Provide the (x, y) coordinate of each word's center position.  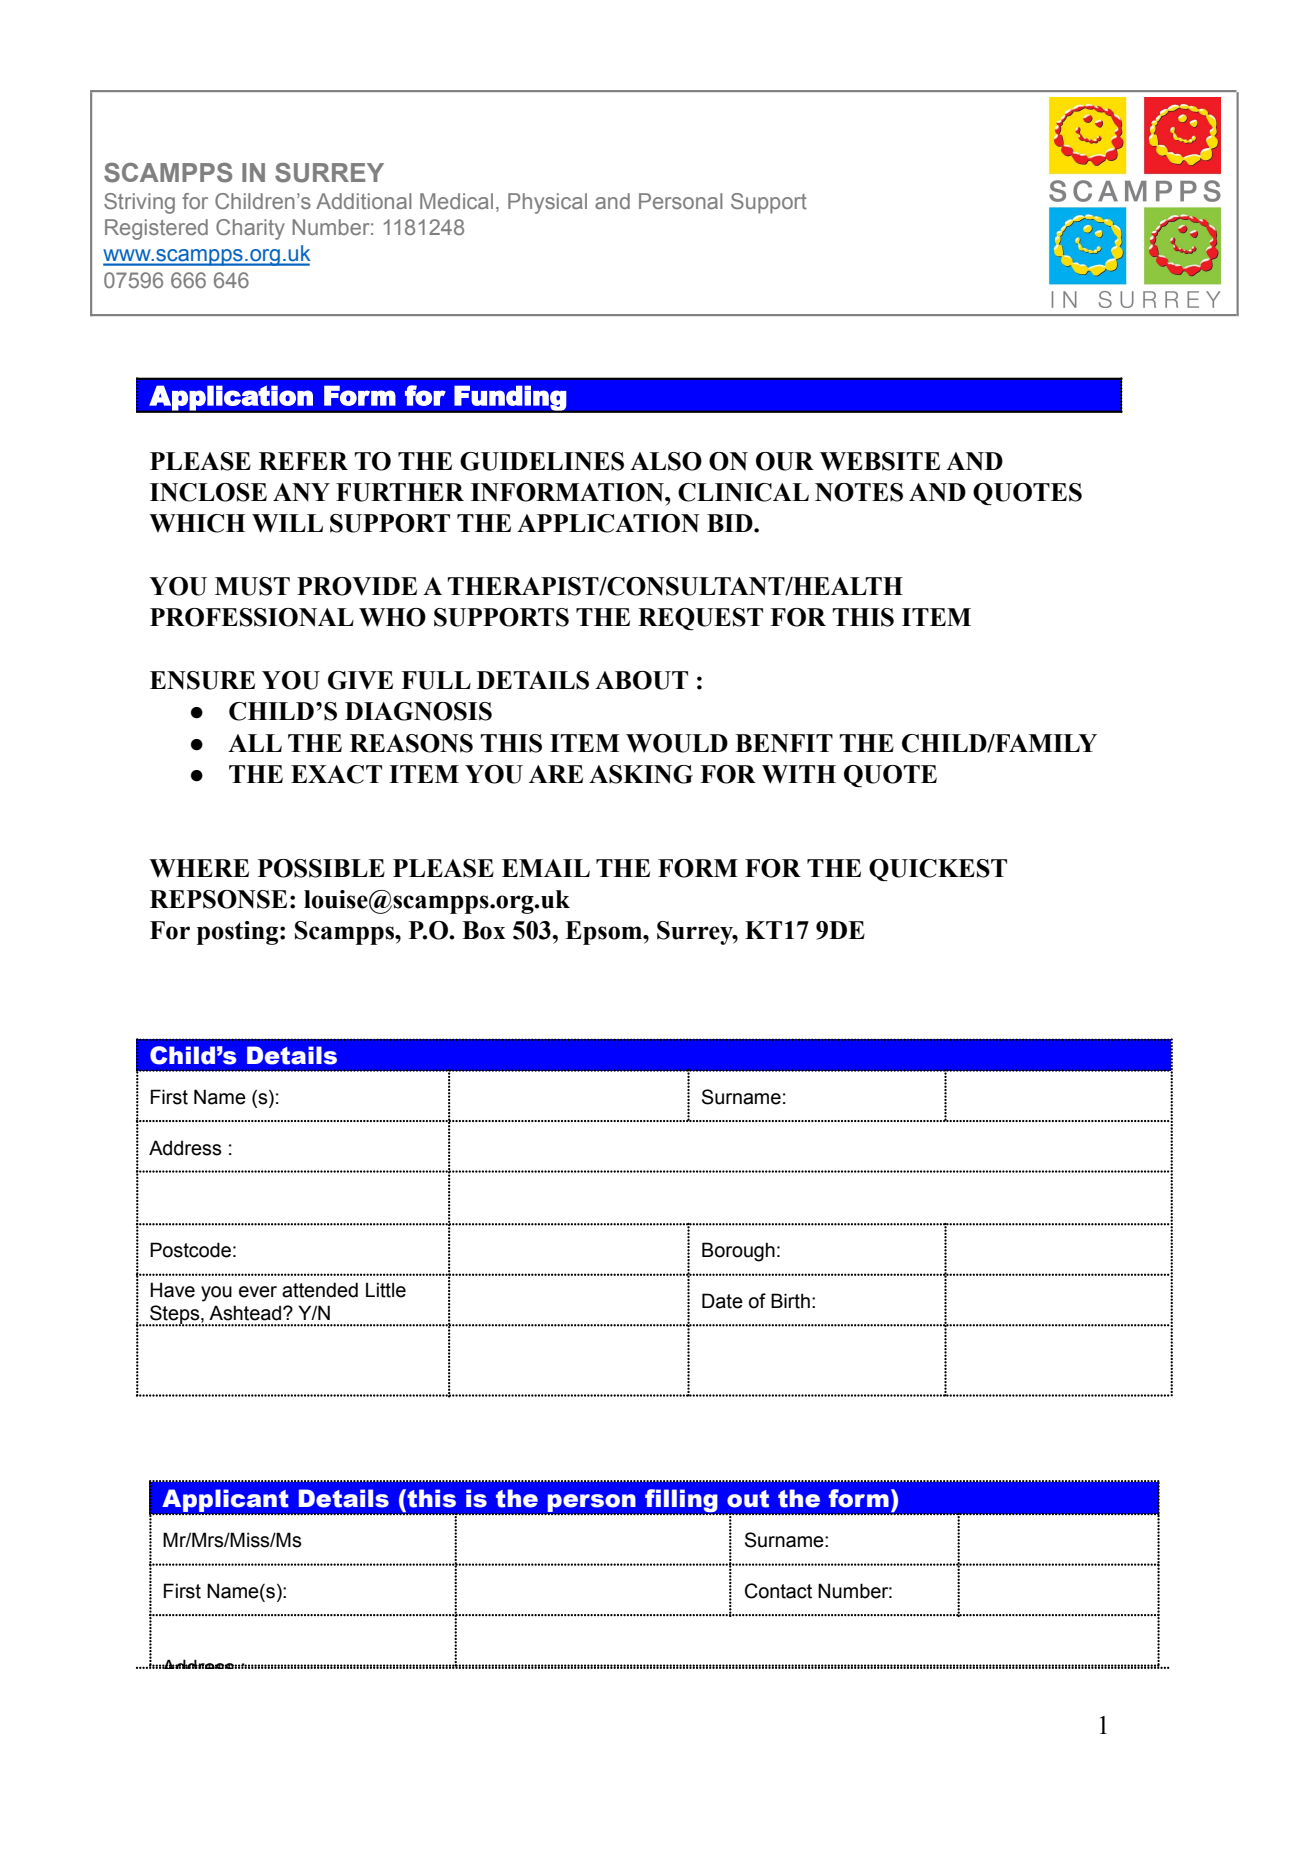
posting (239, 933)
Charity (250, 229)
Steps (175, 1315)
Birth (790, 1301)
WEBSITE (880, 461)
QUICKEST (938, 870)
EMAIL (546, 868)
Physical (547, 203)
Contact (778, 1591)
